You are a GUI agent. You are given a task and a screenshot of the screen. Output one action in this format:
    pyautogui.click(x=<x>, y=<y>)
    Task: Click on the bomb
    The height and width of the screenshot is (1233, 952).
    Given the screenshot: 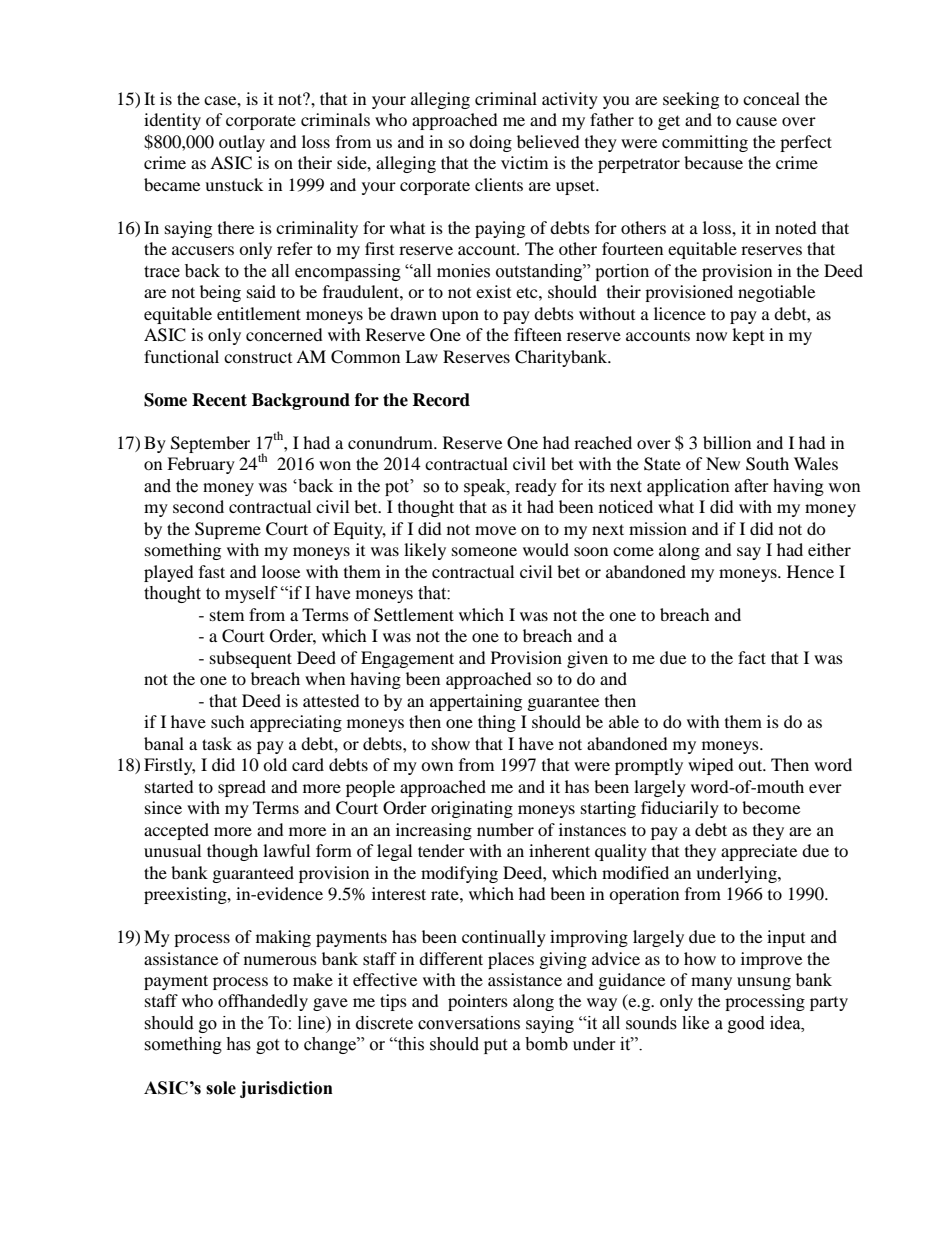 What is the action you would take?
    pyautogui.click(x=546, y=1044)
